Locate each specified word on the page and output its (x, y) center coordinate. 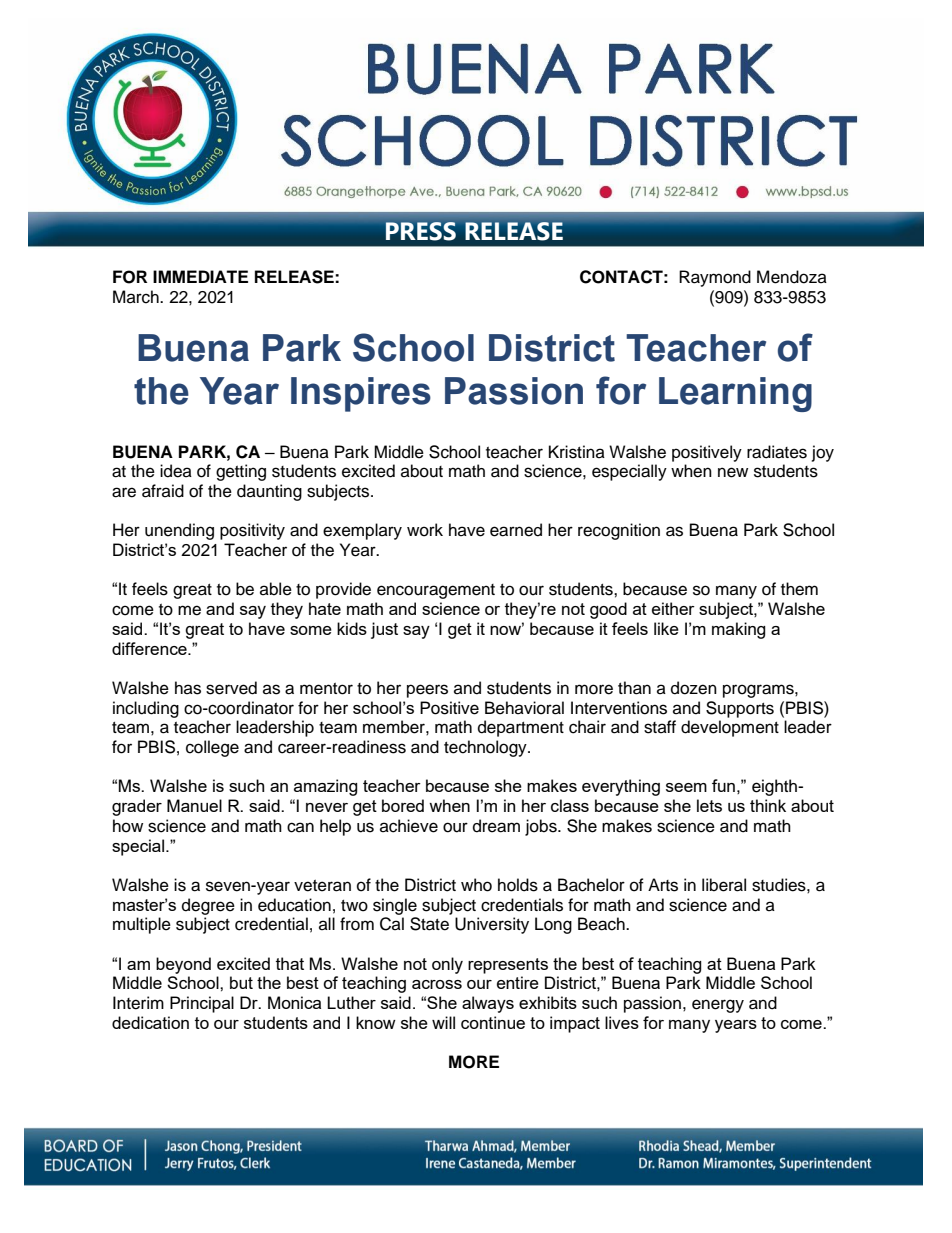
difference (150, 648)
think (768, 805)
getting (241, 472)
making (739, 630)
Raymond (715, 278)
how (128, 826)
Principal (202, 1004)
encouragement (436, 591)
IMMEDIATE (200, 276)
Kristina (577, 452)
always (488, 1004)
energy (718, 1006)
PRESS (421, 231)
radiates (777, 452)
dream (496, 826)
